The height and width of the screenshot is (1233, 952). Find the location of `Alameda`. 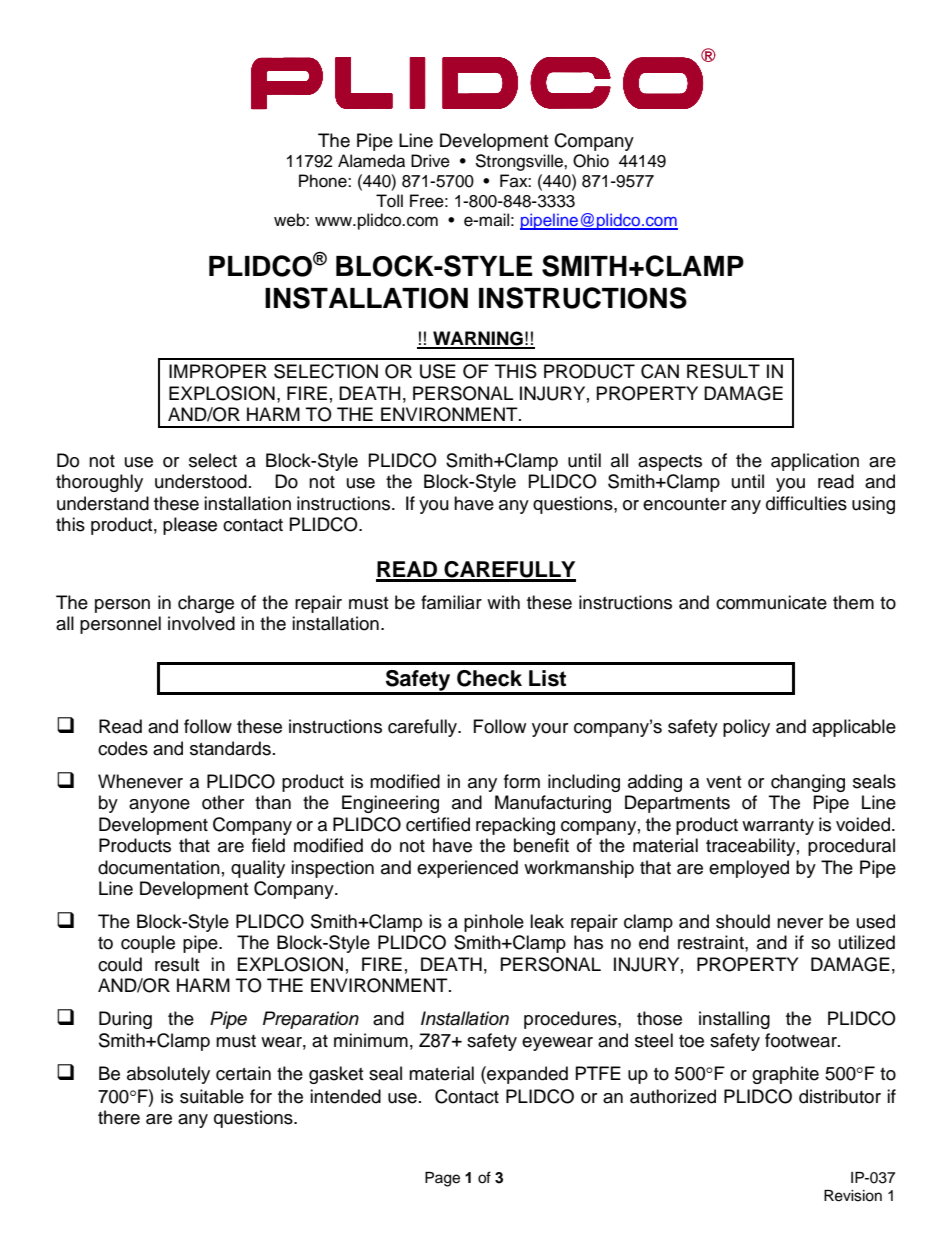

Alameda is located at coordinates (371, 161).
